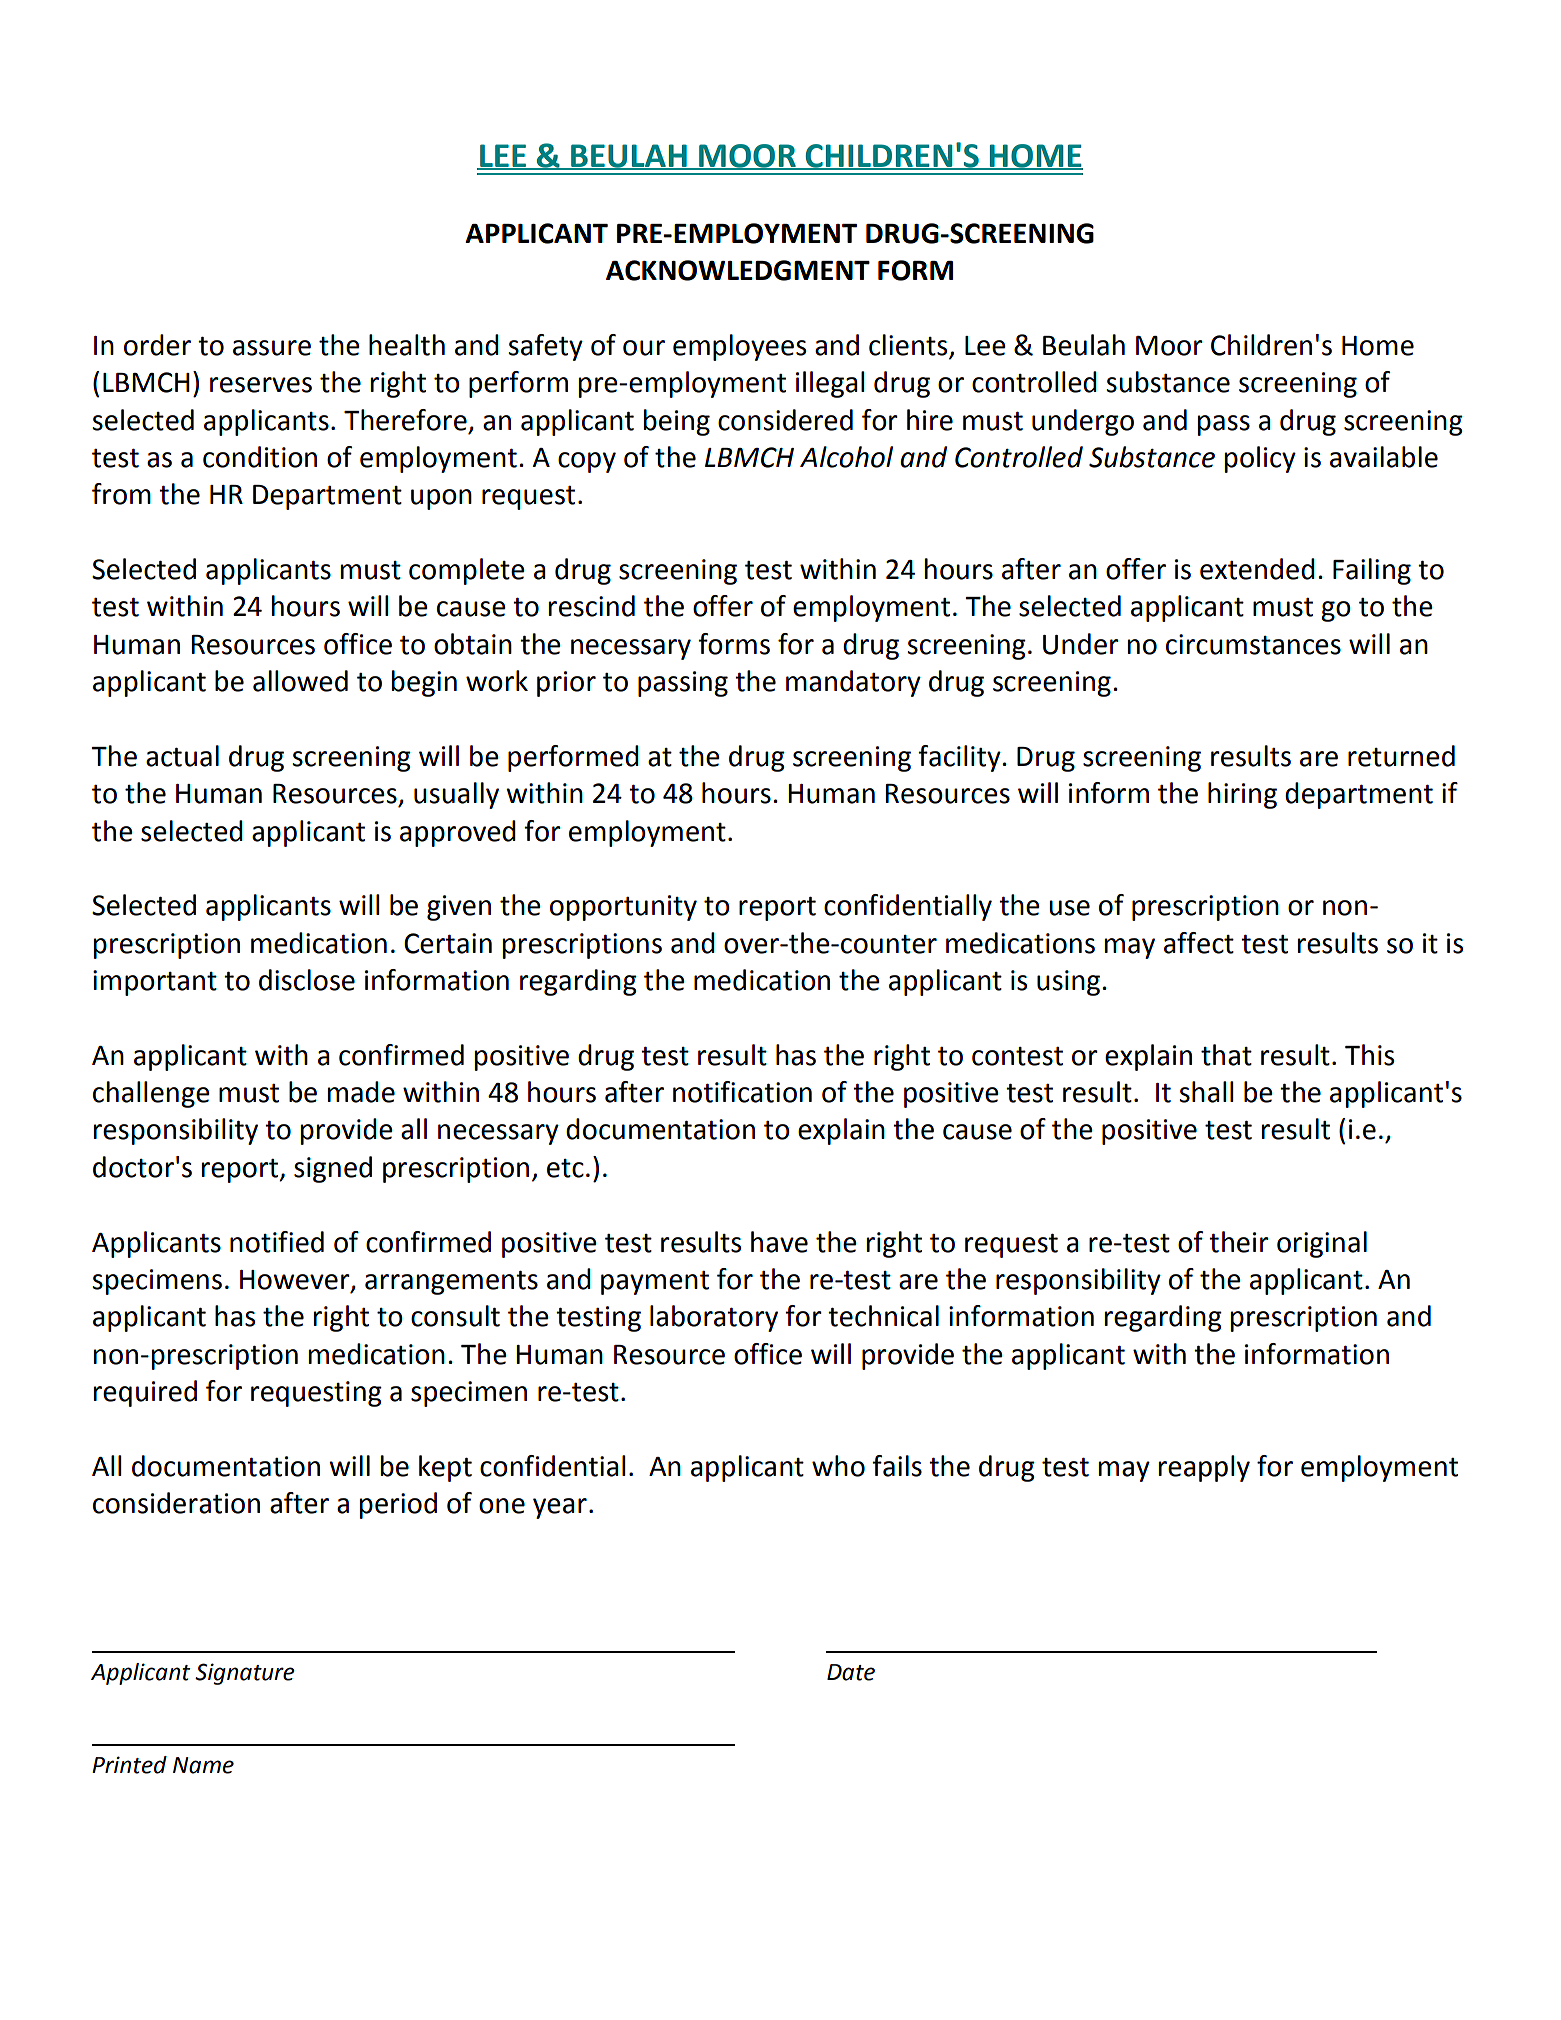 Image resolution: width=1561 pixels, height=2020 pixels. Describe the element at coordinates (176, 1503) in the screenshot. I see `consideration` at that location.
